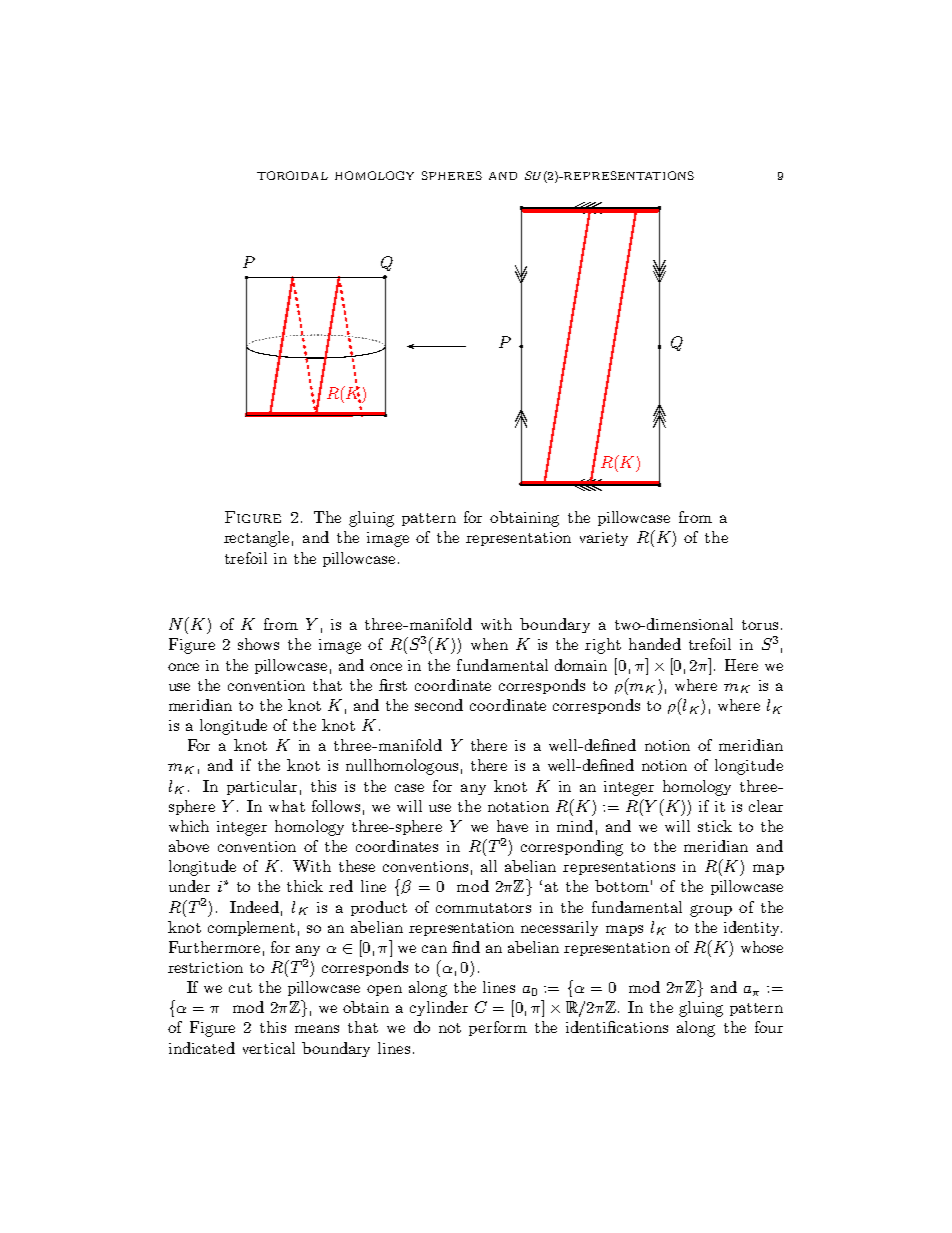 The height and width of the document is (1233, 952). Describe the element at coordinates (269, 1048) in the document. I see `vertical` at that location.
